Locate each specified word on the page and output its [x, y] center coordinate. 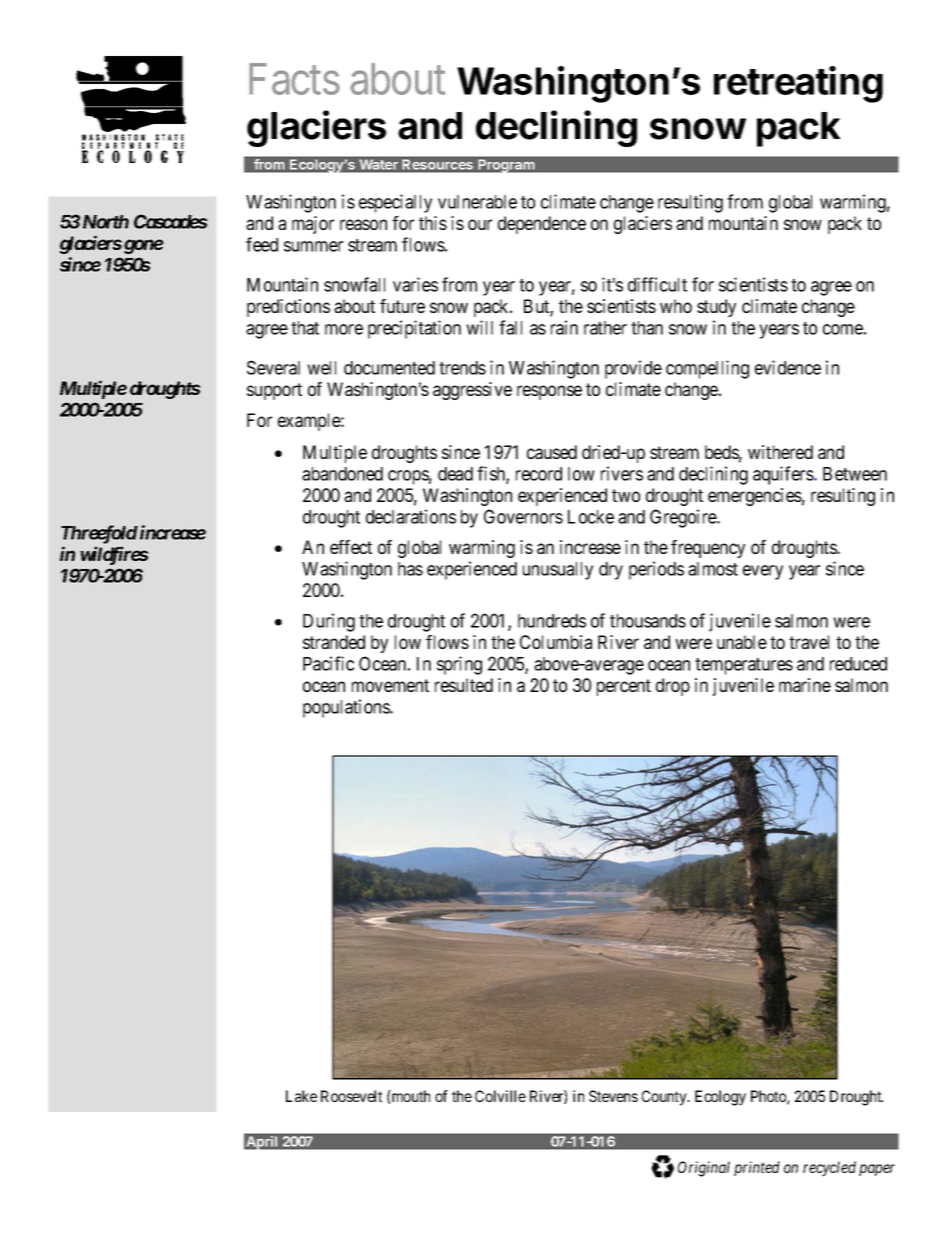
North [106, 222]
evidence [788, 367]
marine [805, 685]
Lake [301, 1096]
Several [273, 367]
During [329, 622]
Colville [500, 1096]
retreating [798, 84]
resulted [464, 685]
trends [462, 368]
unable [742, 642]
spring [459, 665]
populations [347, 708]
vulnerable [477, 202]
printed [757, 1168]
